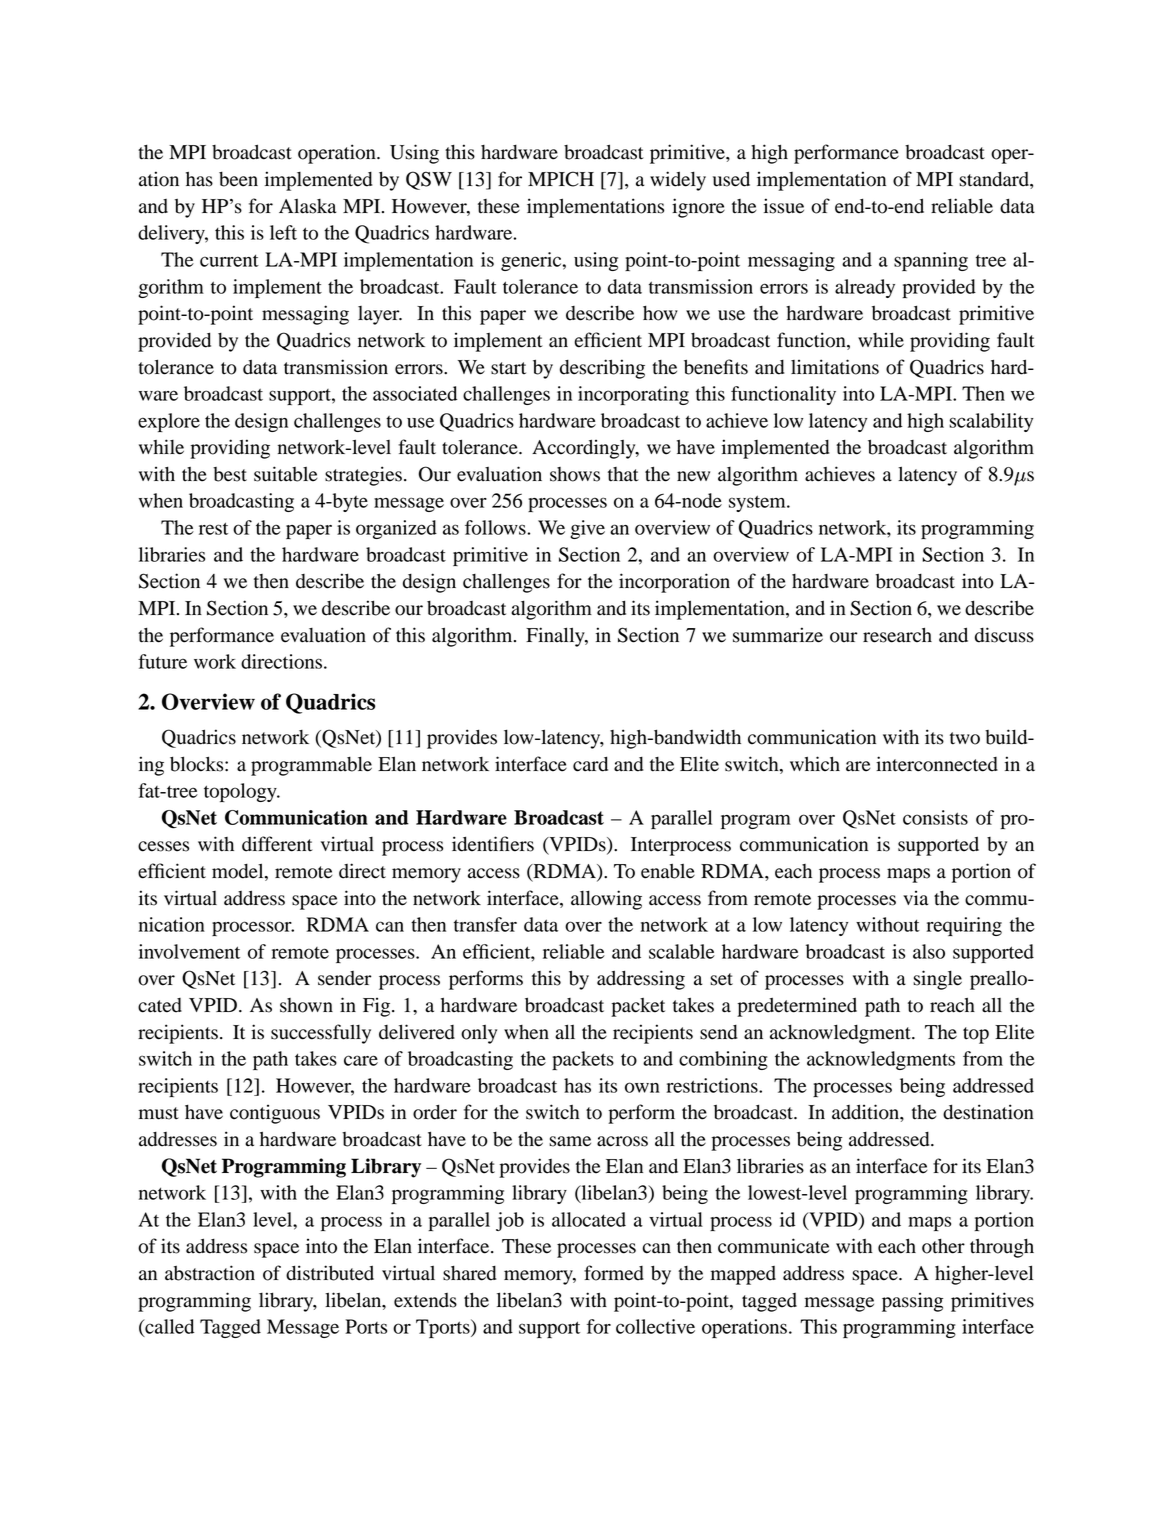  Describe the element at coordinates (678, 181) in the screenshot. I see `widely` at that location.
